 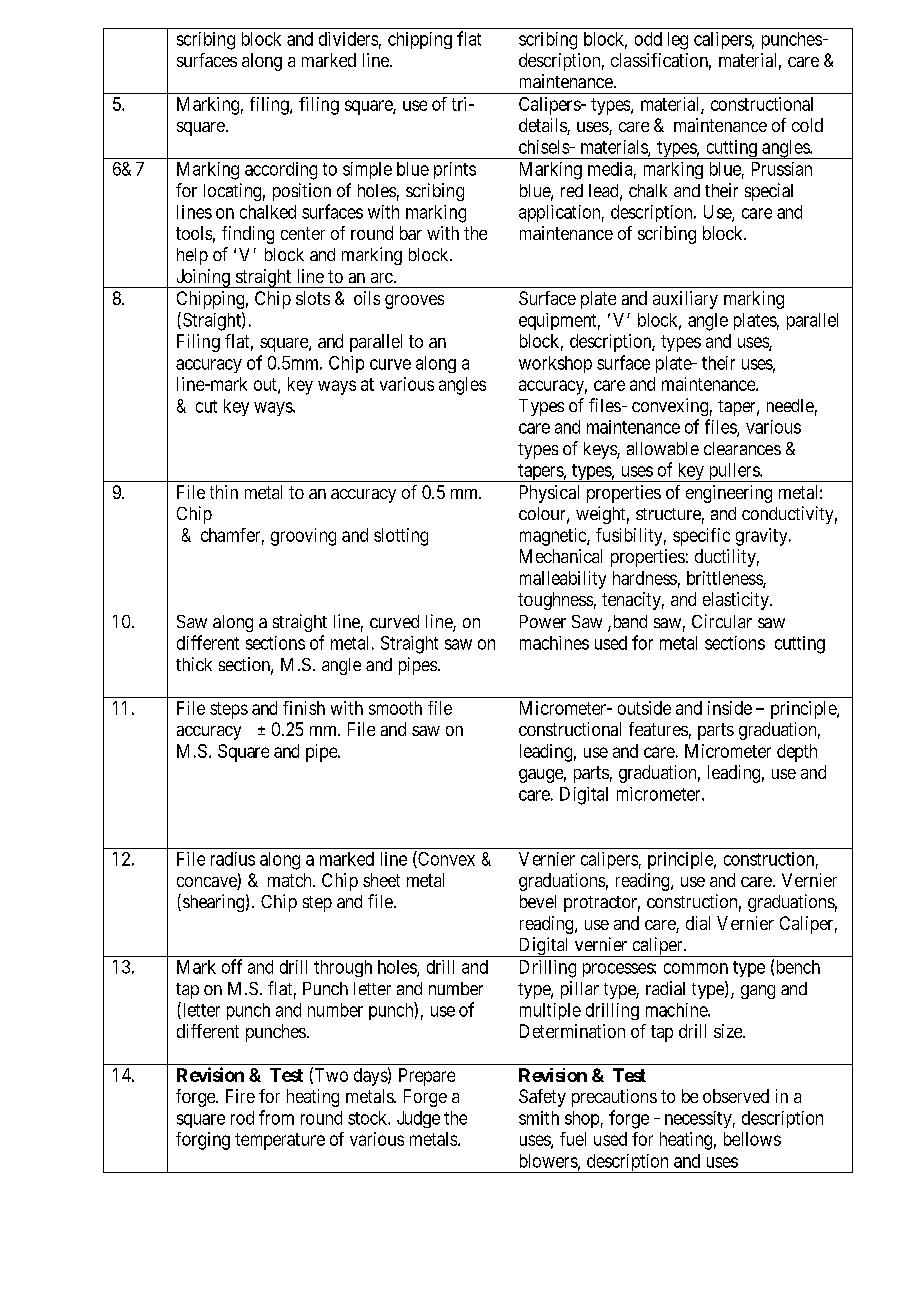 I want to click on odd, so click(x=648, y=39).
